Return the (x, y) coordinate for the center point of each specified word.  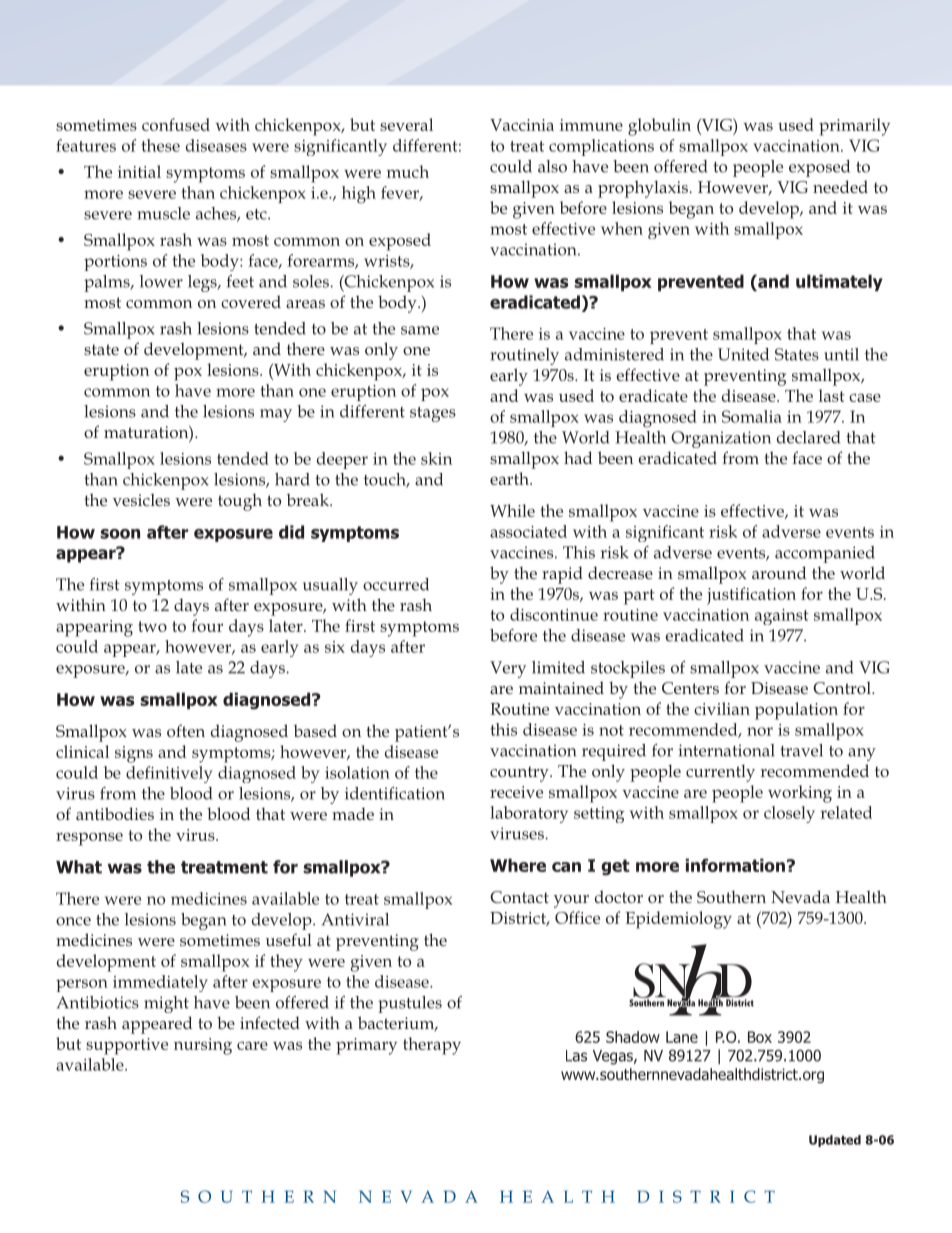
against (782, 617)
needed (840, 186)
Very (508, 669)
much (408, 171)
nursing (203, 1046)
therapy (432, 1046)
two (152, 626)
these (160, 145)
